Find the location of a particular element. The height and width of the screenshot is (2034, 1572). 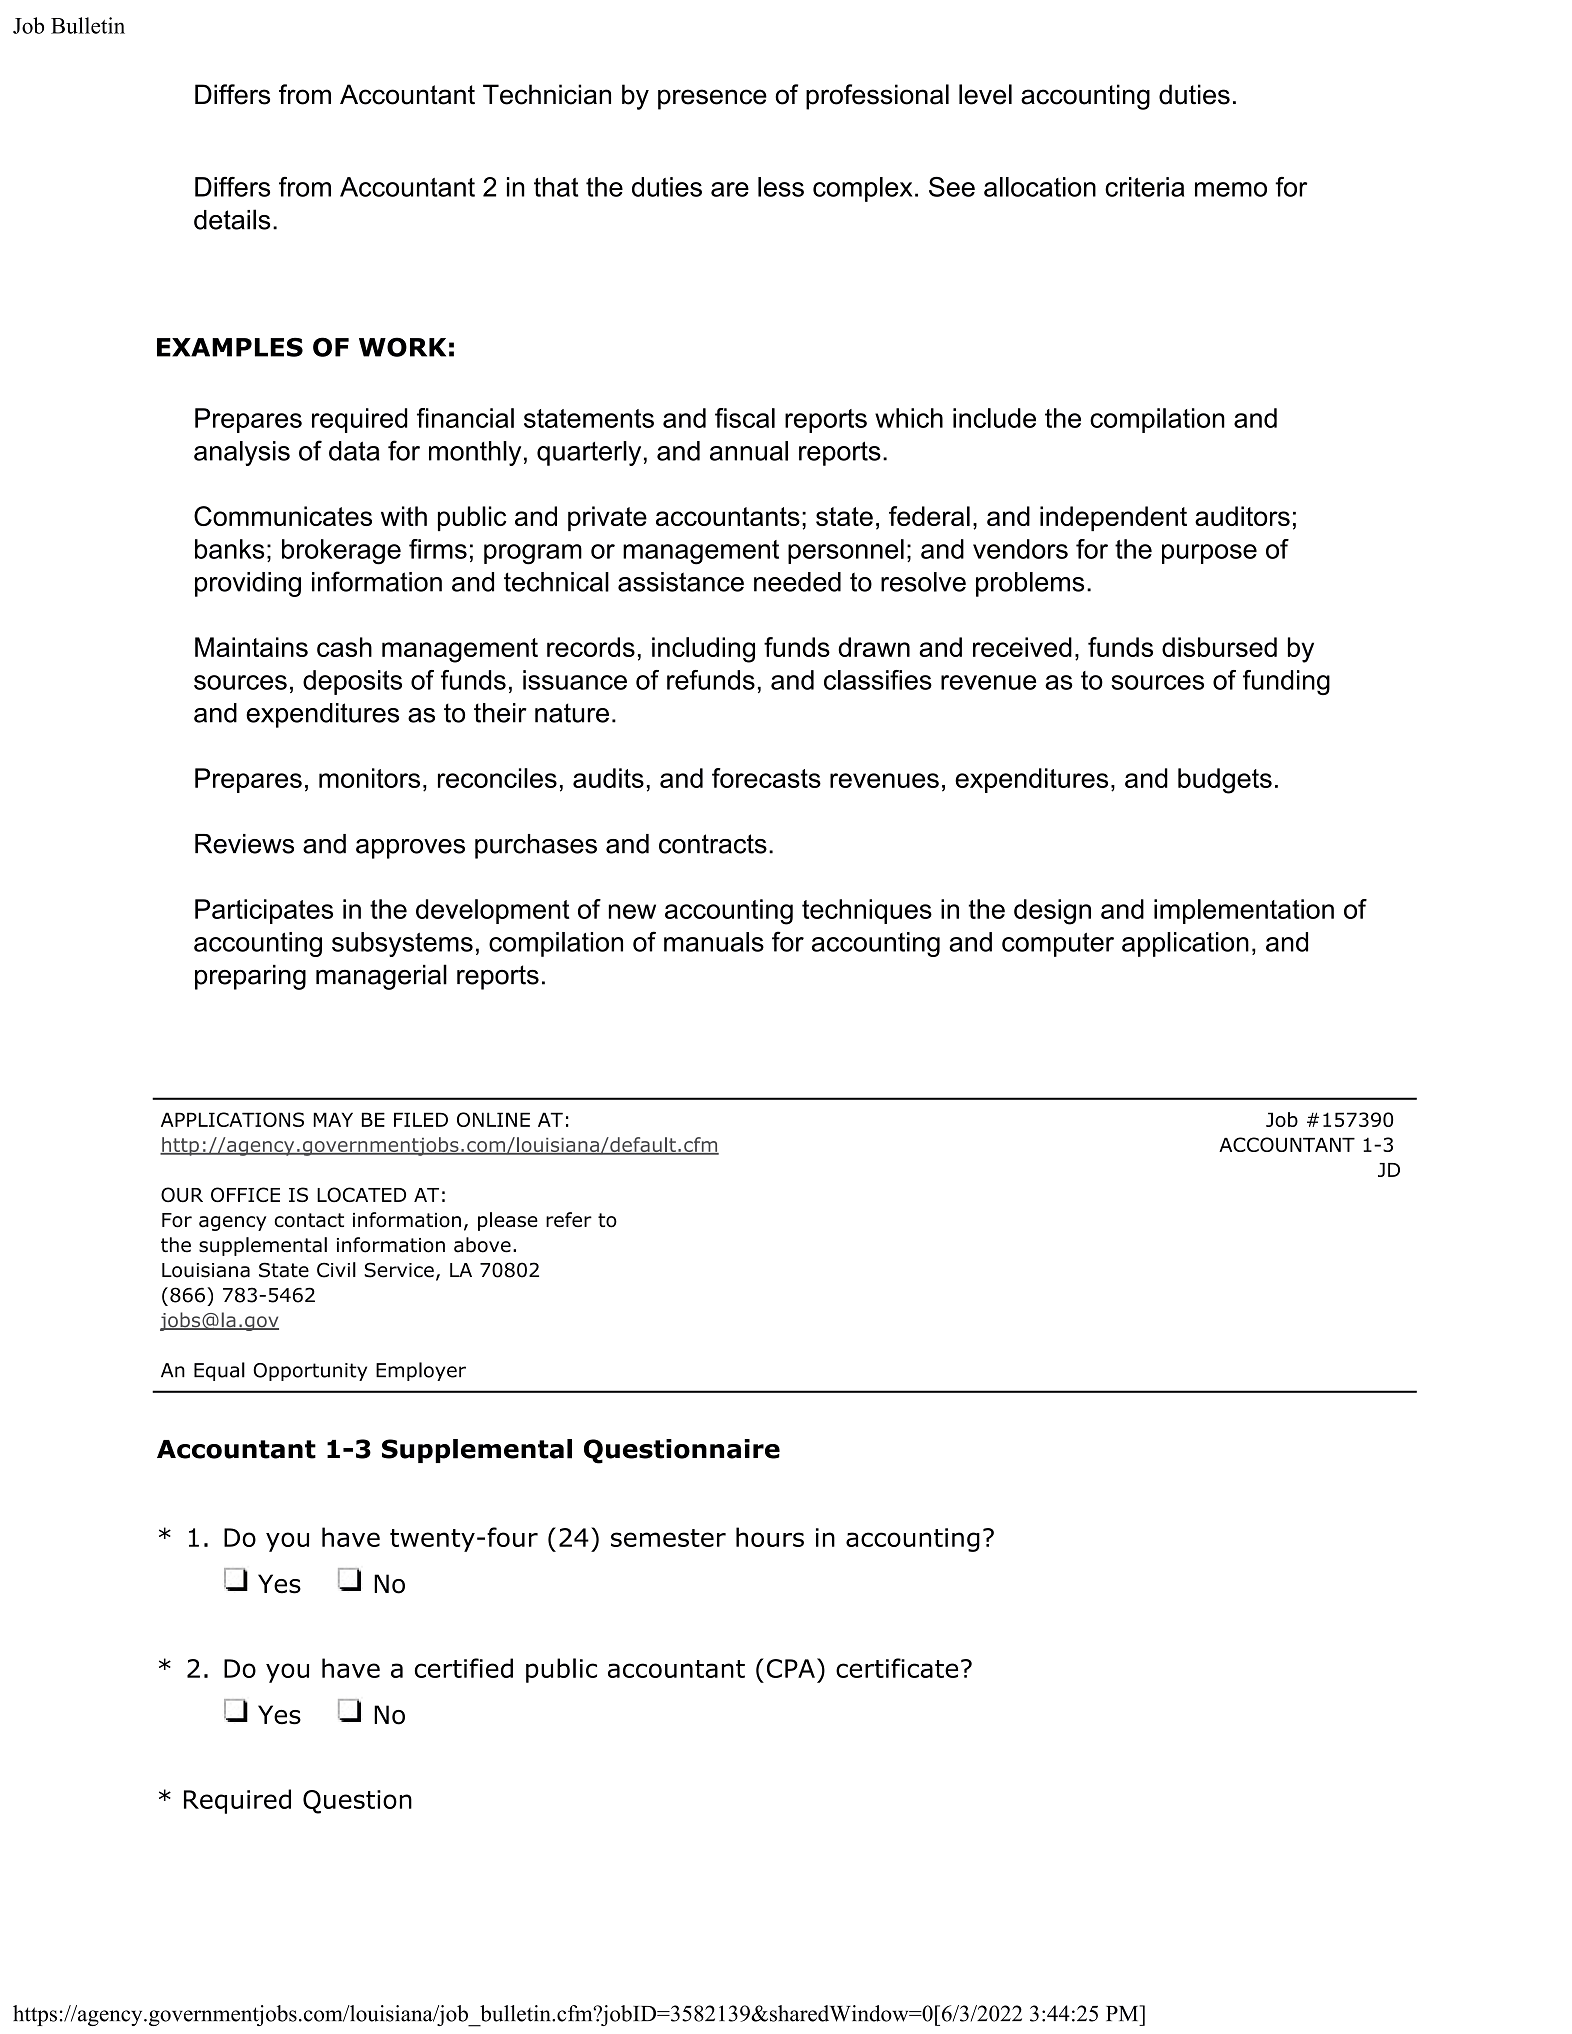

computer is located at coordinates (1058, 944).
